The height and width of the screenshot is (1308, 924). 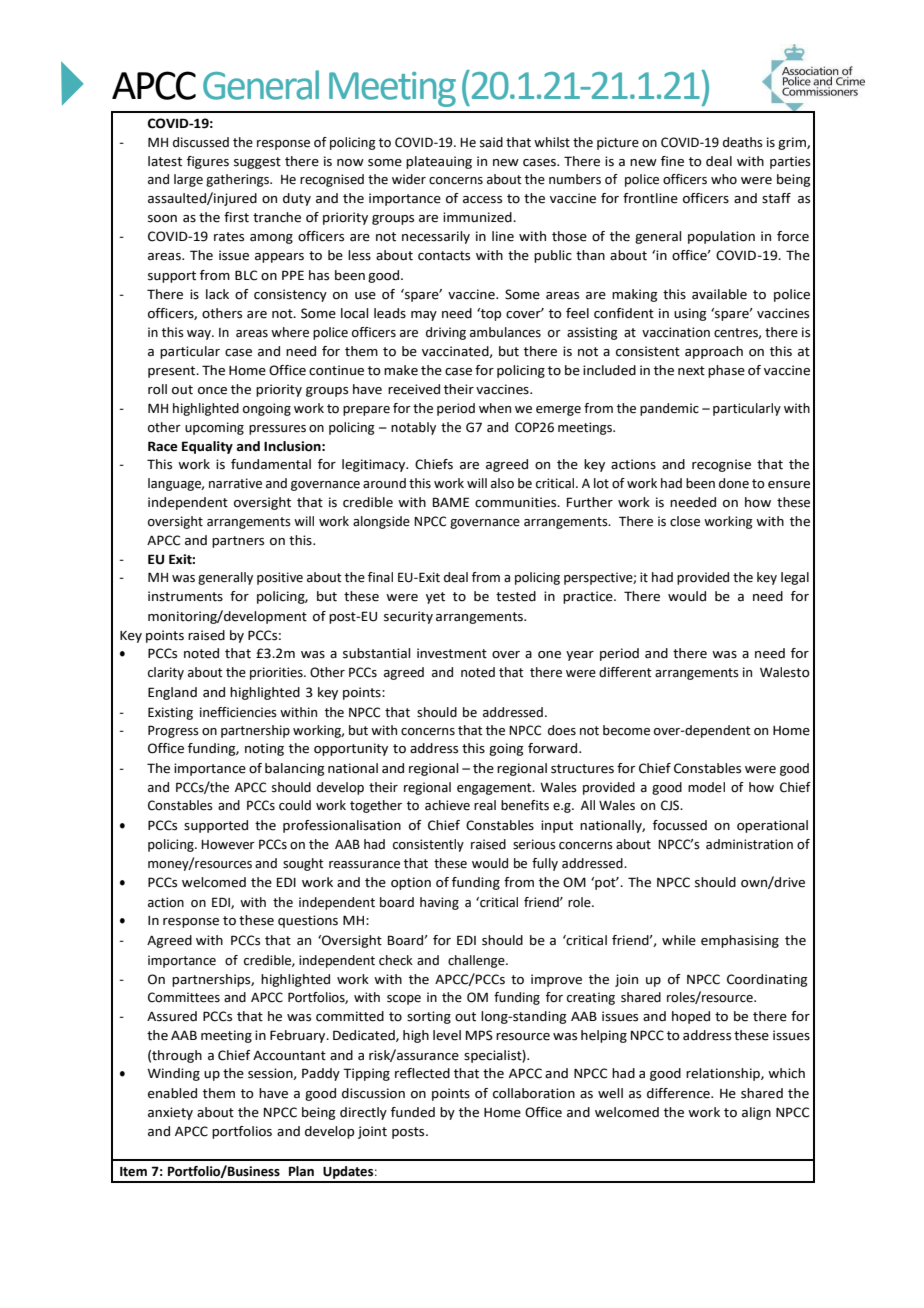 What do you see at coordinates (170, 1113) in the screenshot?
I see `anxiety` at bounding box center [170, 1113].
